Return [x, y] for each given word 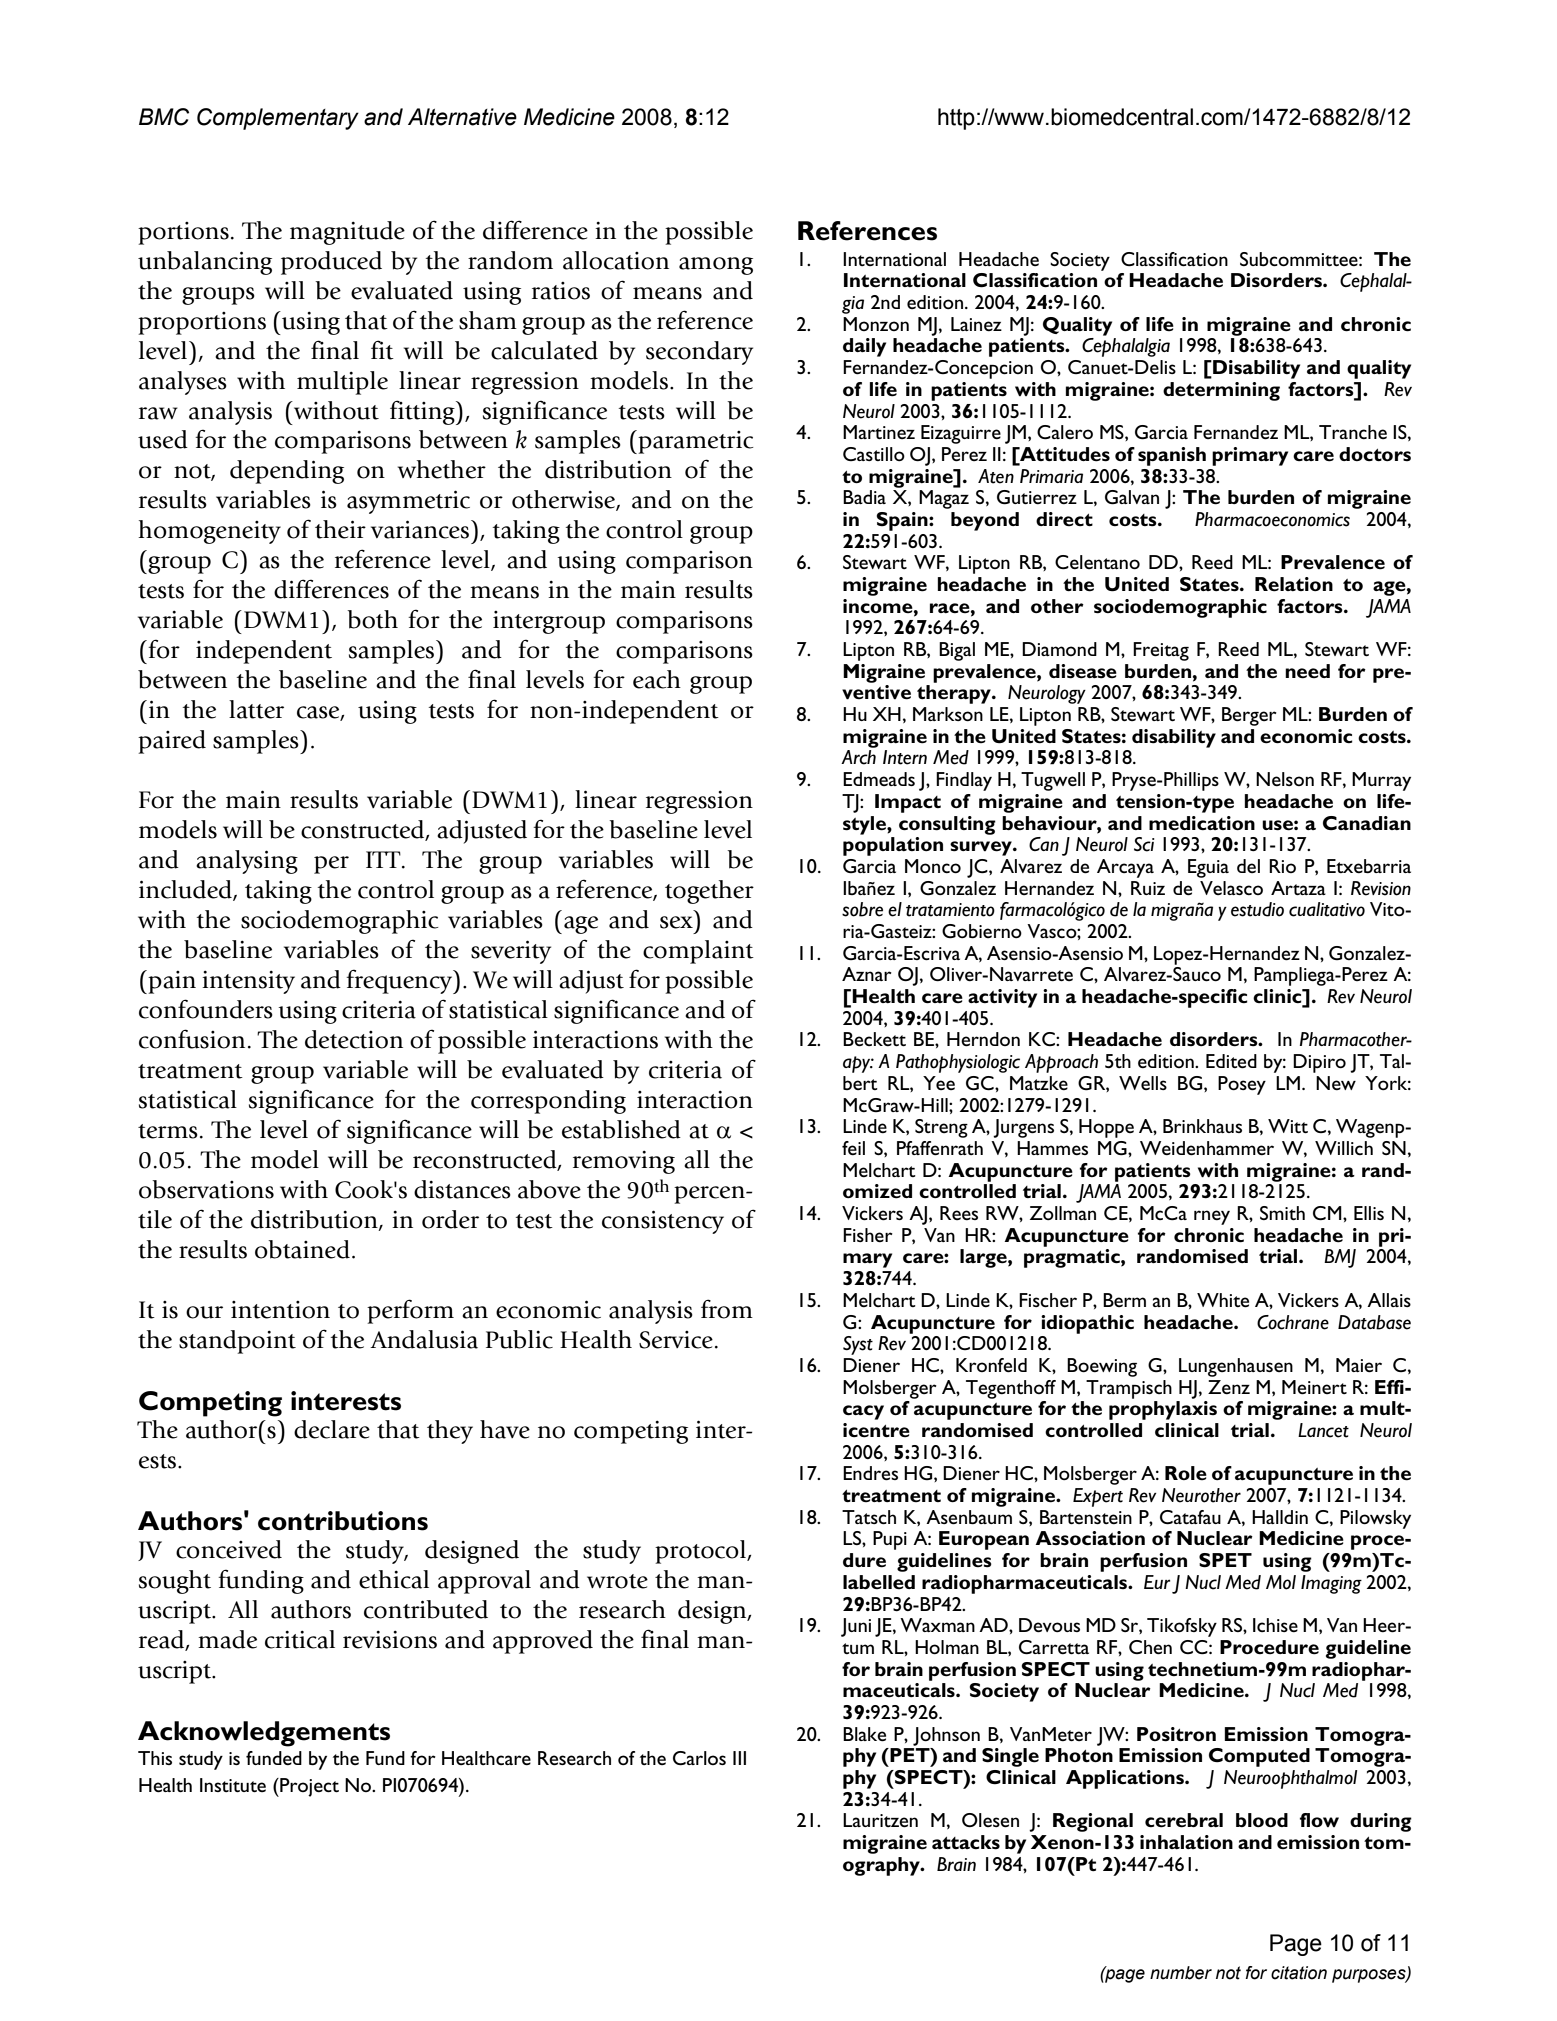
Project [308, 1787]
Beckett [874, 1039]
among [716, 266]
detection [354, 1039]
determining [1221, 391]
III [739, 1758]
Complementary [278, 119]
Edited [1231, 1061]
